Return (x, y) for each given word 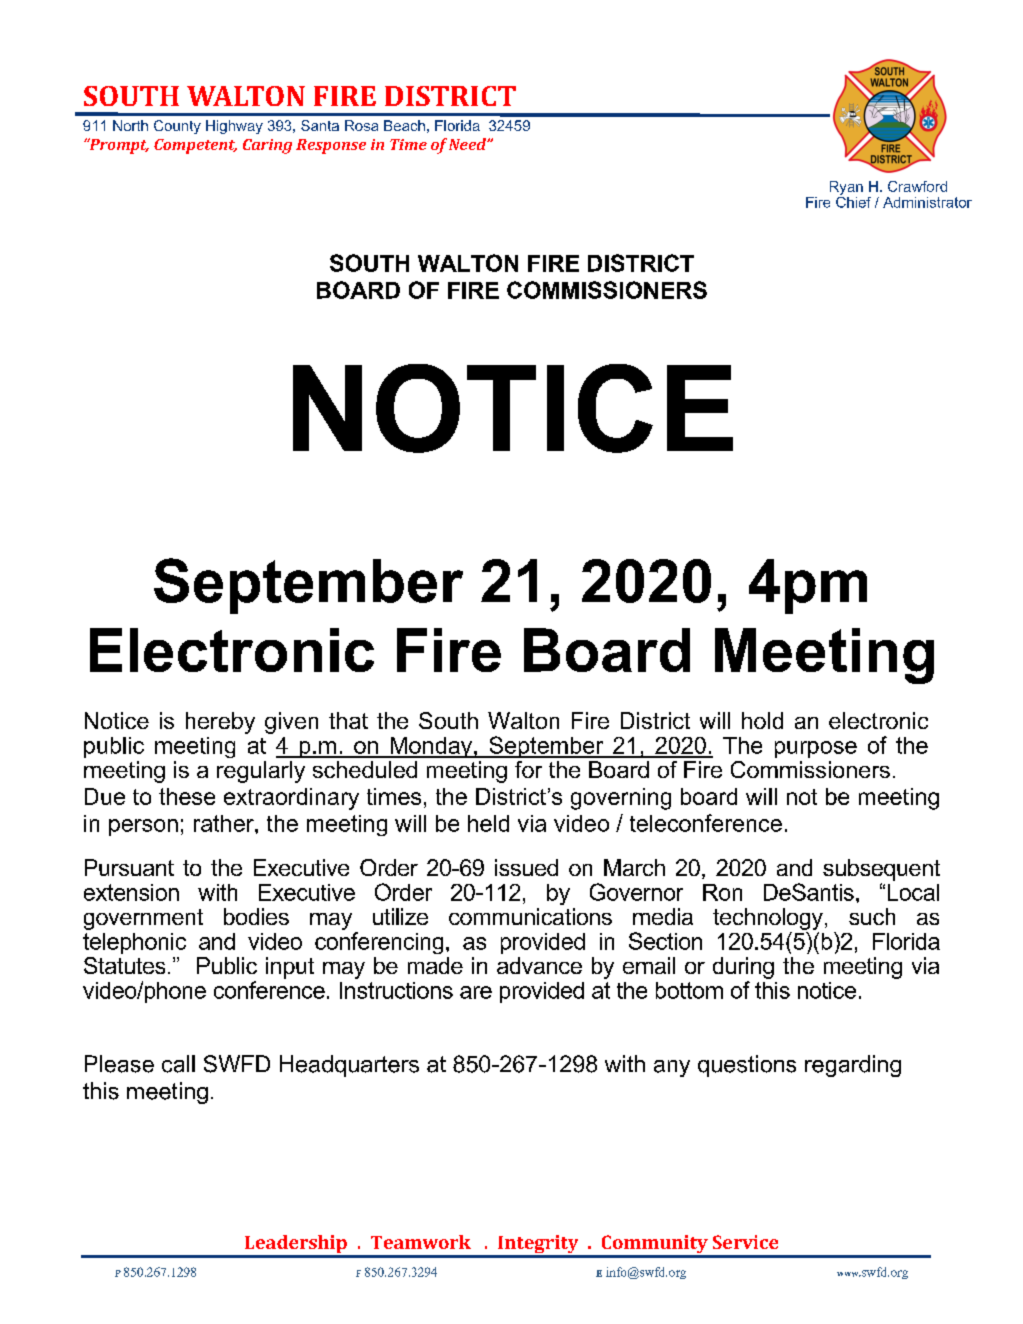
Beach (404, 125)
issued (526, 867)
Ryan (846, 188)
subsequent (881, 870)
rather (225, 823)
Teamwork (421, 1242)
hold (762, 720)
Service (745, 1242)
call (178, 1064)
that (348, 720)
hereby (220, 723)
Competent (195, 146)
